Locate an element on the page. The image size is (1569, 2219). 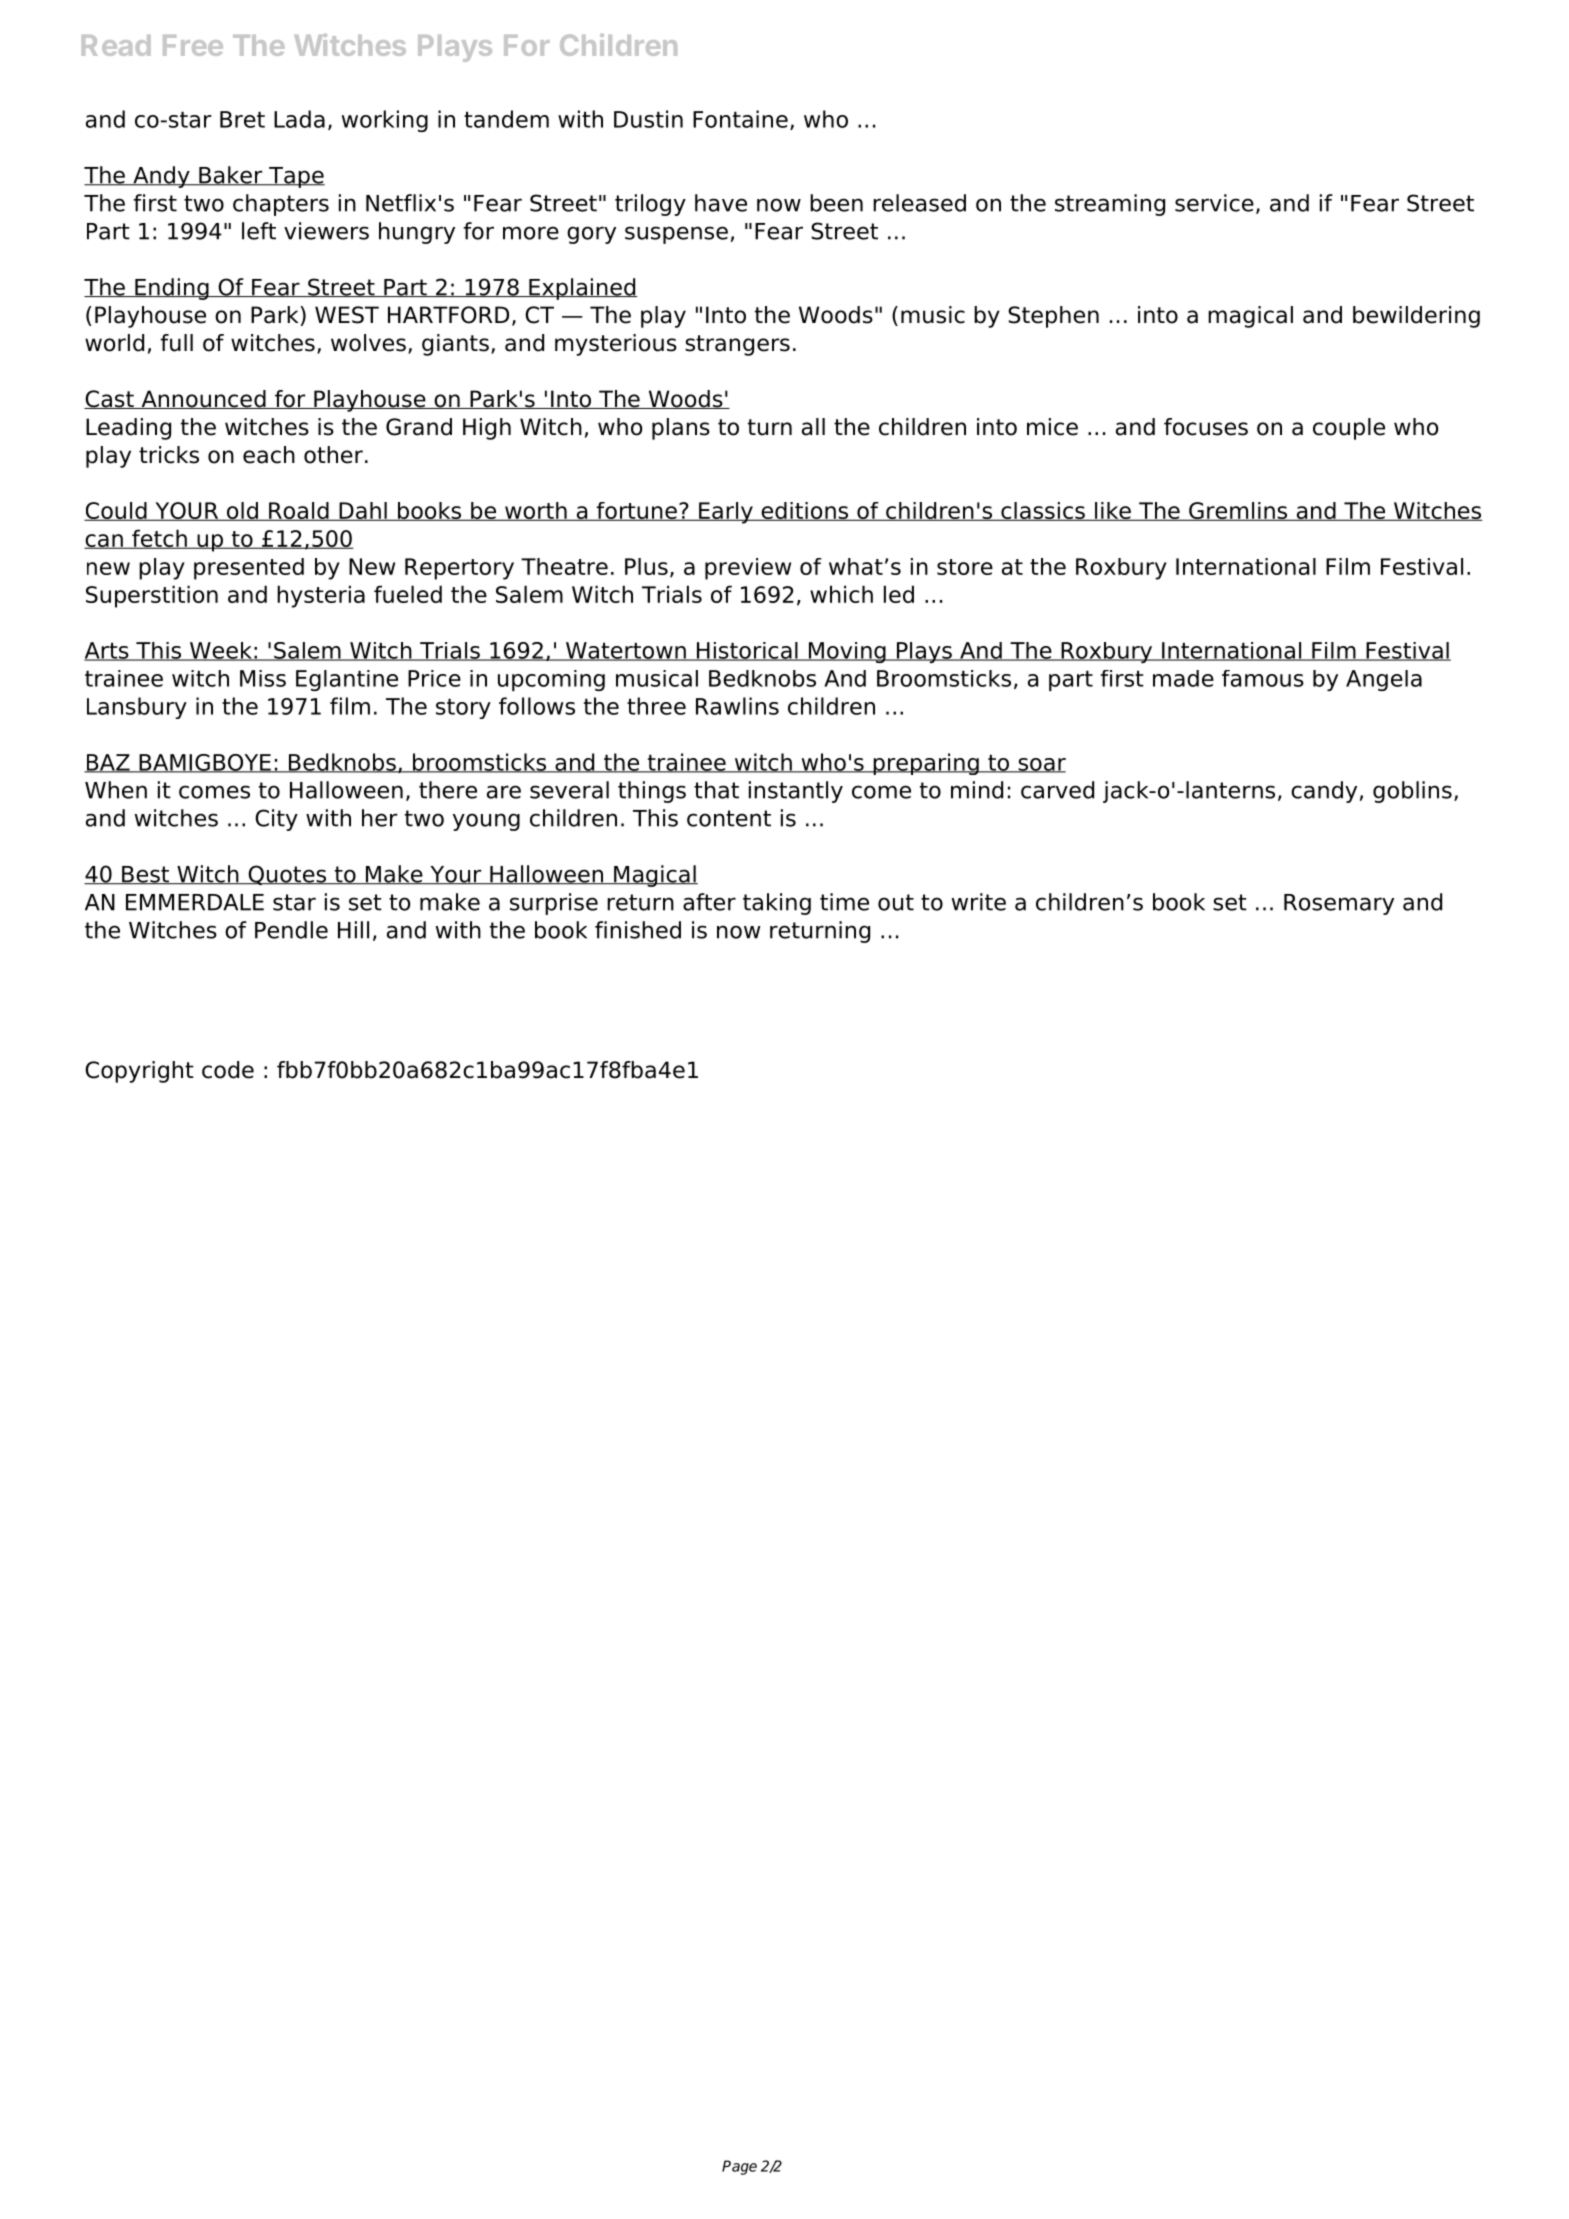
Fontaine is located at coordinates (740, 119).
